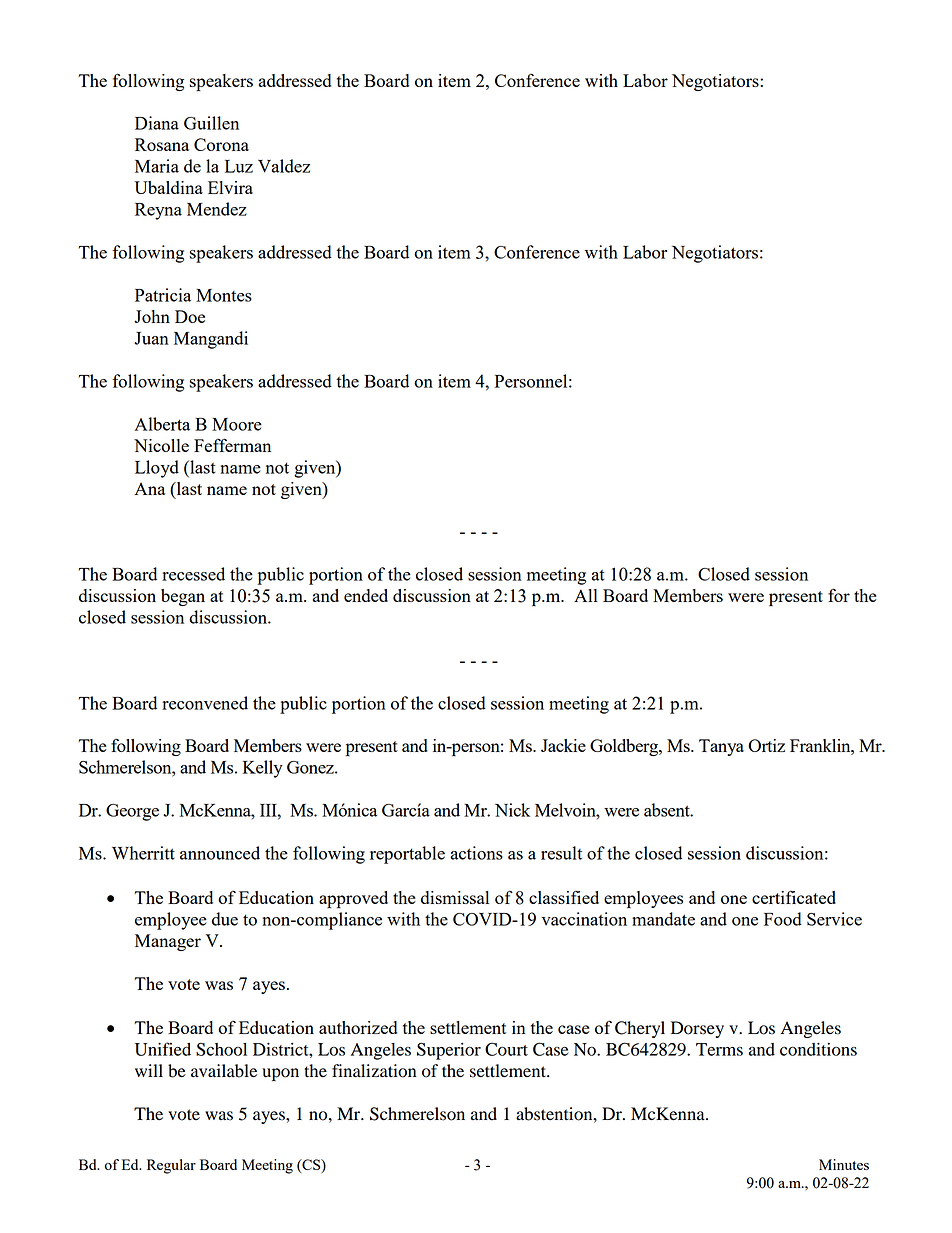 The image size is (952, 1233). I want to click on Lloyd, so click(157, 469).
